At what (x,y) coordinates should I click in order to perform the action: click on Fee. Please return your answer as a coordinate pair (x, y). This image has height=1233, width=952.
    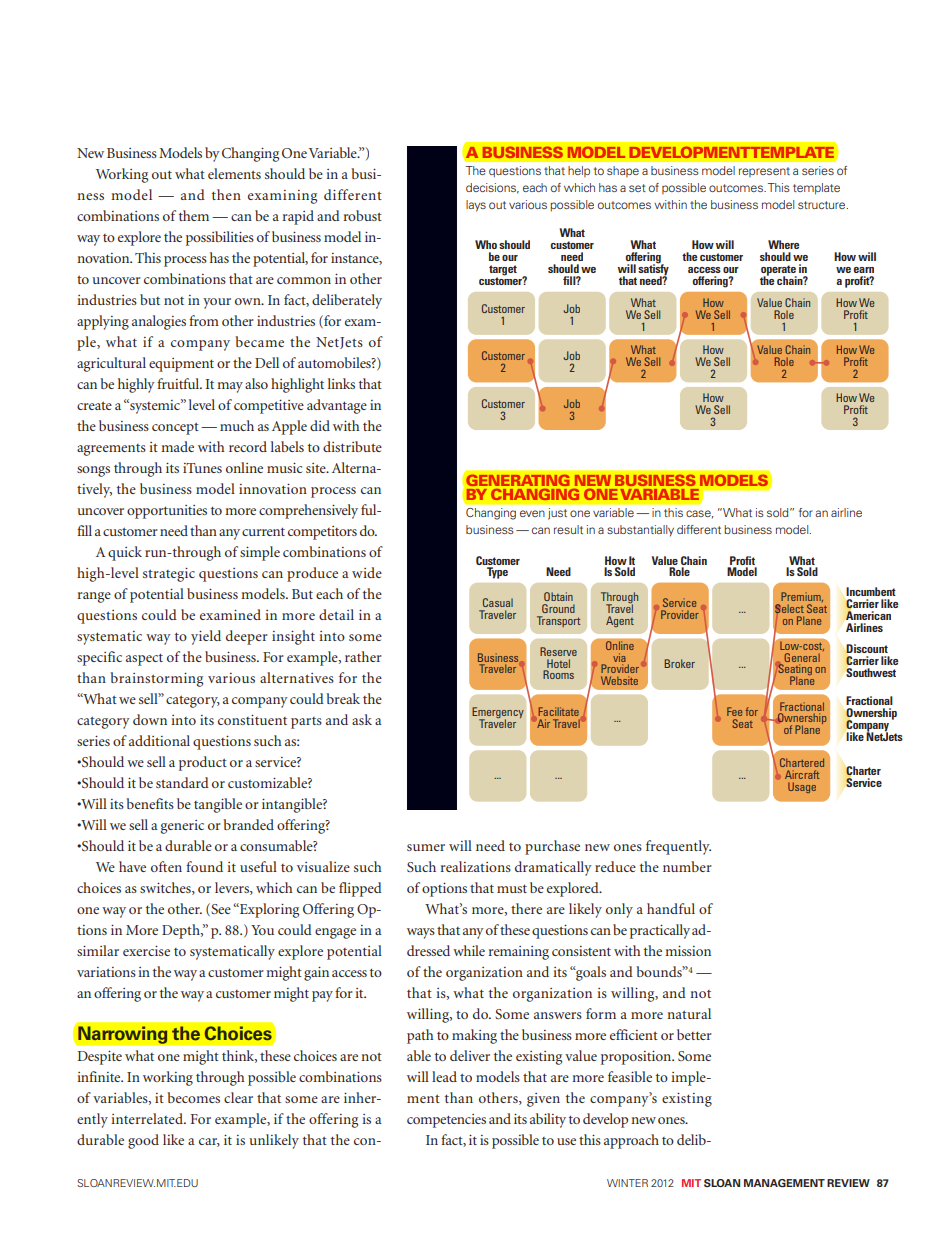
    Looking at the image, I should click on (734, 711).
